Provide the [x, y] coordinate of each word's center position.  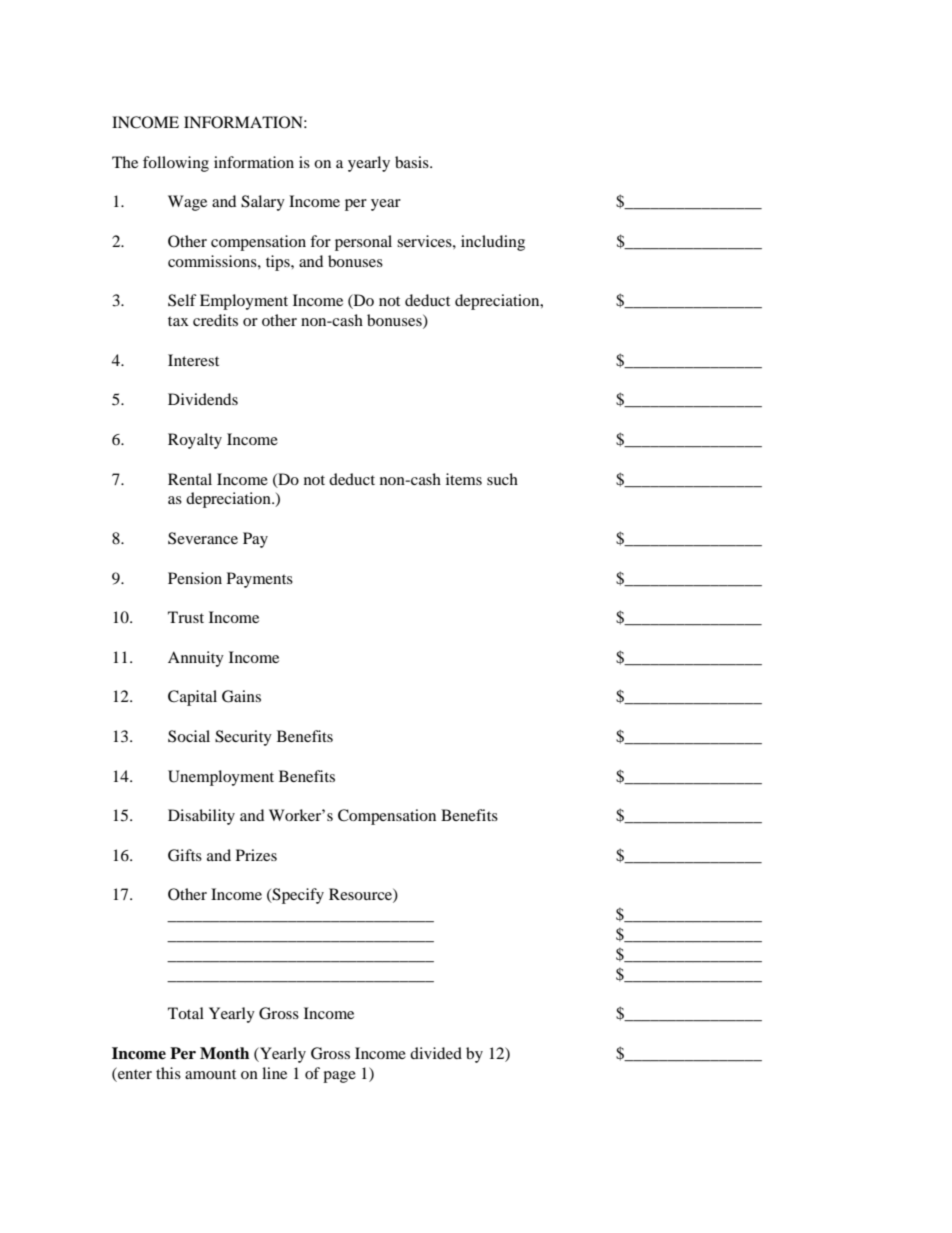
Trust [186, 617]
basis [413, 162]
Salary [263, 203]
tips [279, 263]
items [464, 479]
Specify [297, 896]
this [168, 1073]
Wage [187, 203]
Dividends [203, 399]
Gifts [185, 855]
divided [436, 1053]
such [502, 479]
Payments [260, 580]
